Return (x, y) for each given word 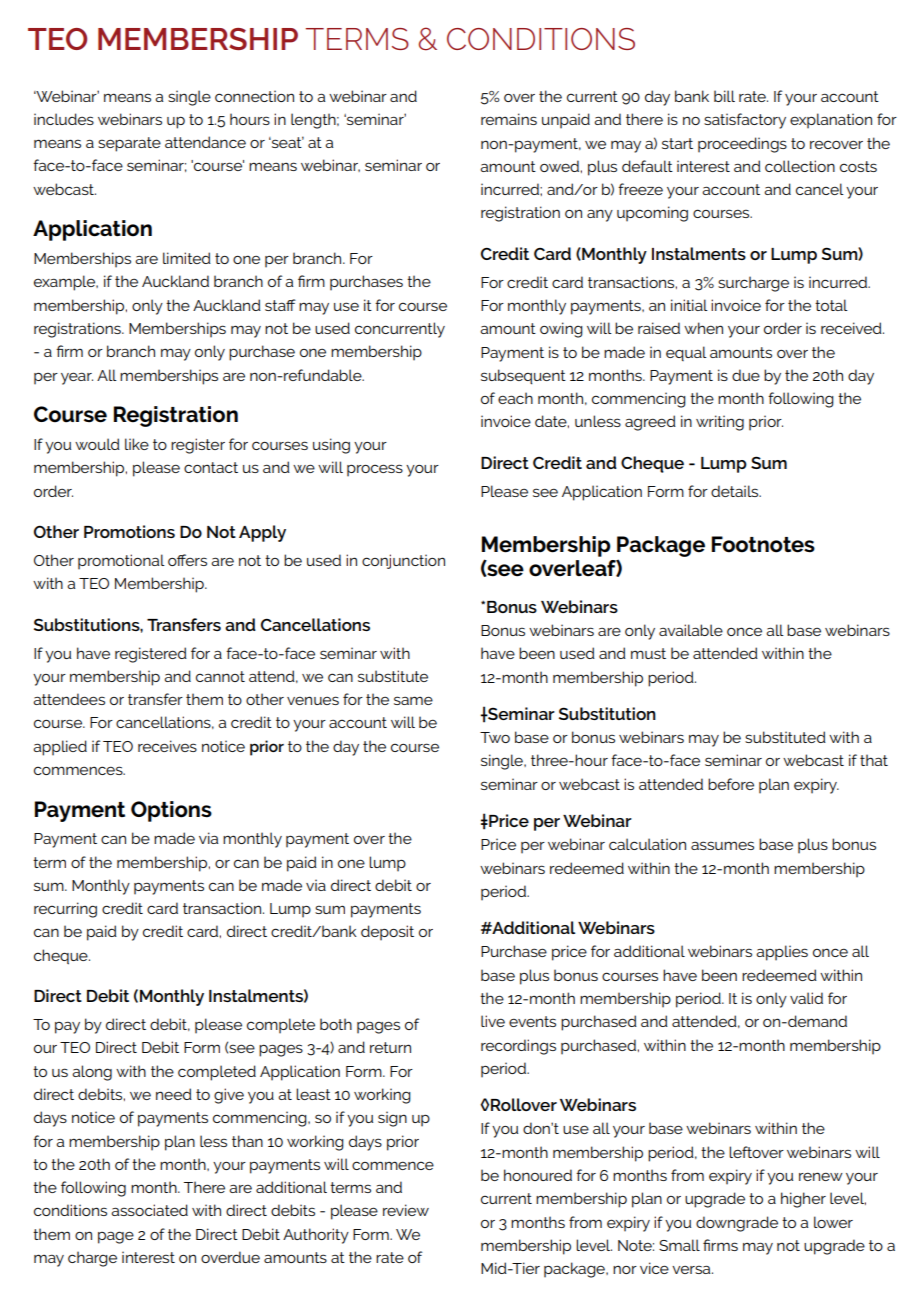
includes (64, 119)
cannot (220, 676)
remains (509, 119)
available (691, 630)
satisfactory (745, 121)
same (413, 700)
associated (149, 1210)
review (406, 1210)
